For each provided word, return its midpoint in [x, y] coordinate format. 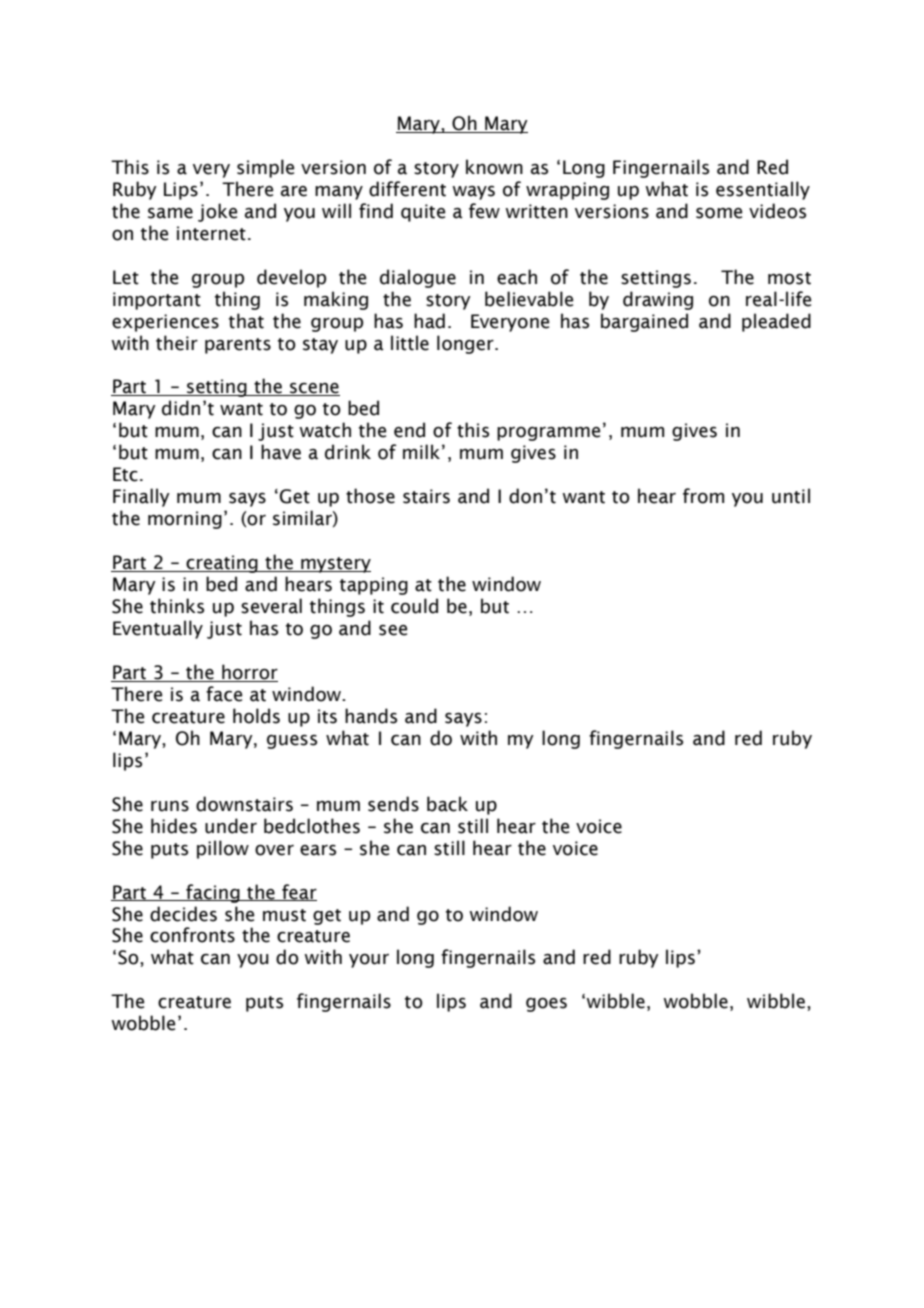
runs [170, 806]
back [447, 804]
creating [222, 564]
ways [473, 193]
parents [238, 346]
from [703, 496]
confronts [192, 935]
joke [217, 212]
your [369, 961]
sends [393, 804]
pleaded [776, 322]
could [414, 606]
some [719, 213]
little [410, 343]
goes [546, 1005]
